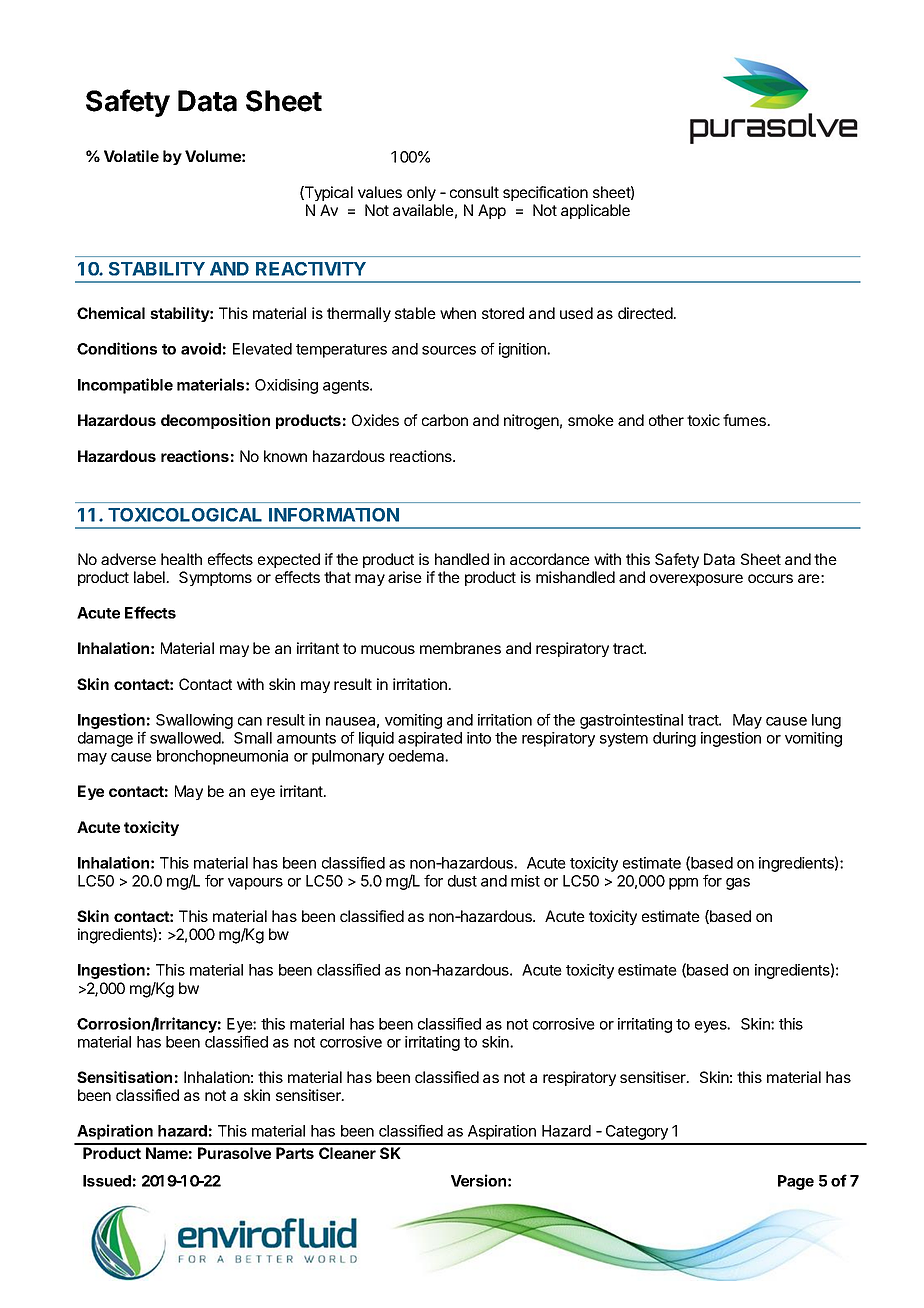 The width and height of the page is (924, 1308). What do you see at coordinates (826, 721) in the page?
I see `lung` at bounding box center [826, 721].
